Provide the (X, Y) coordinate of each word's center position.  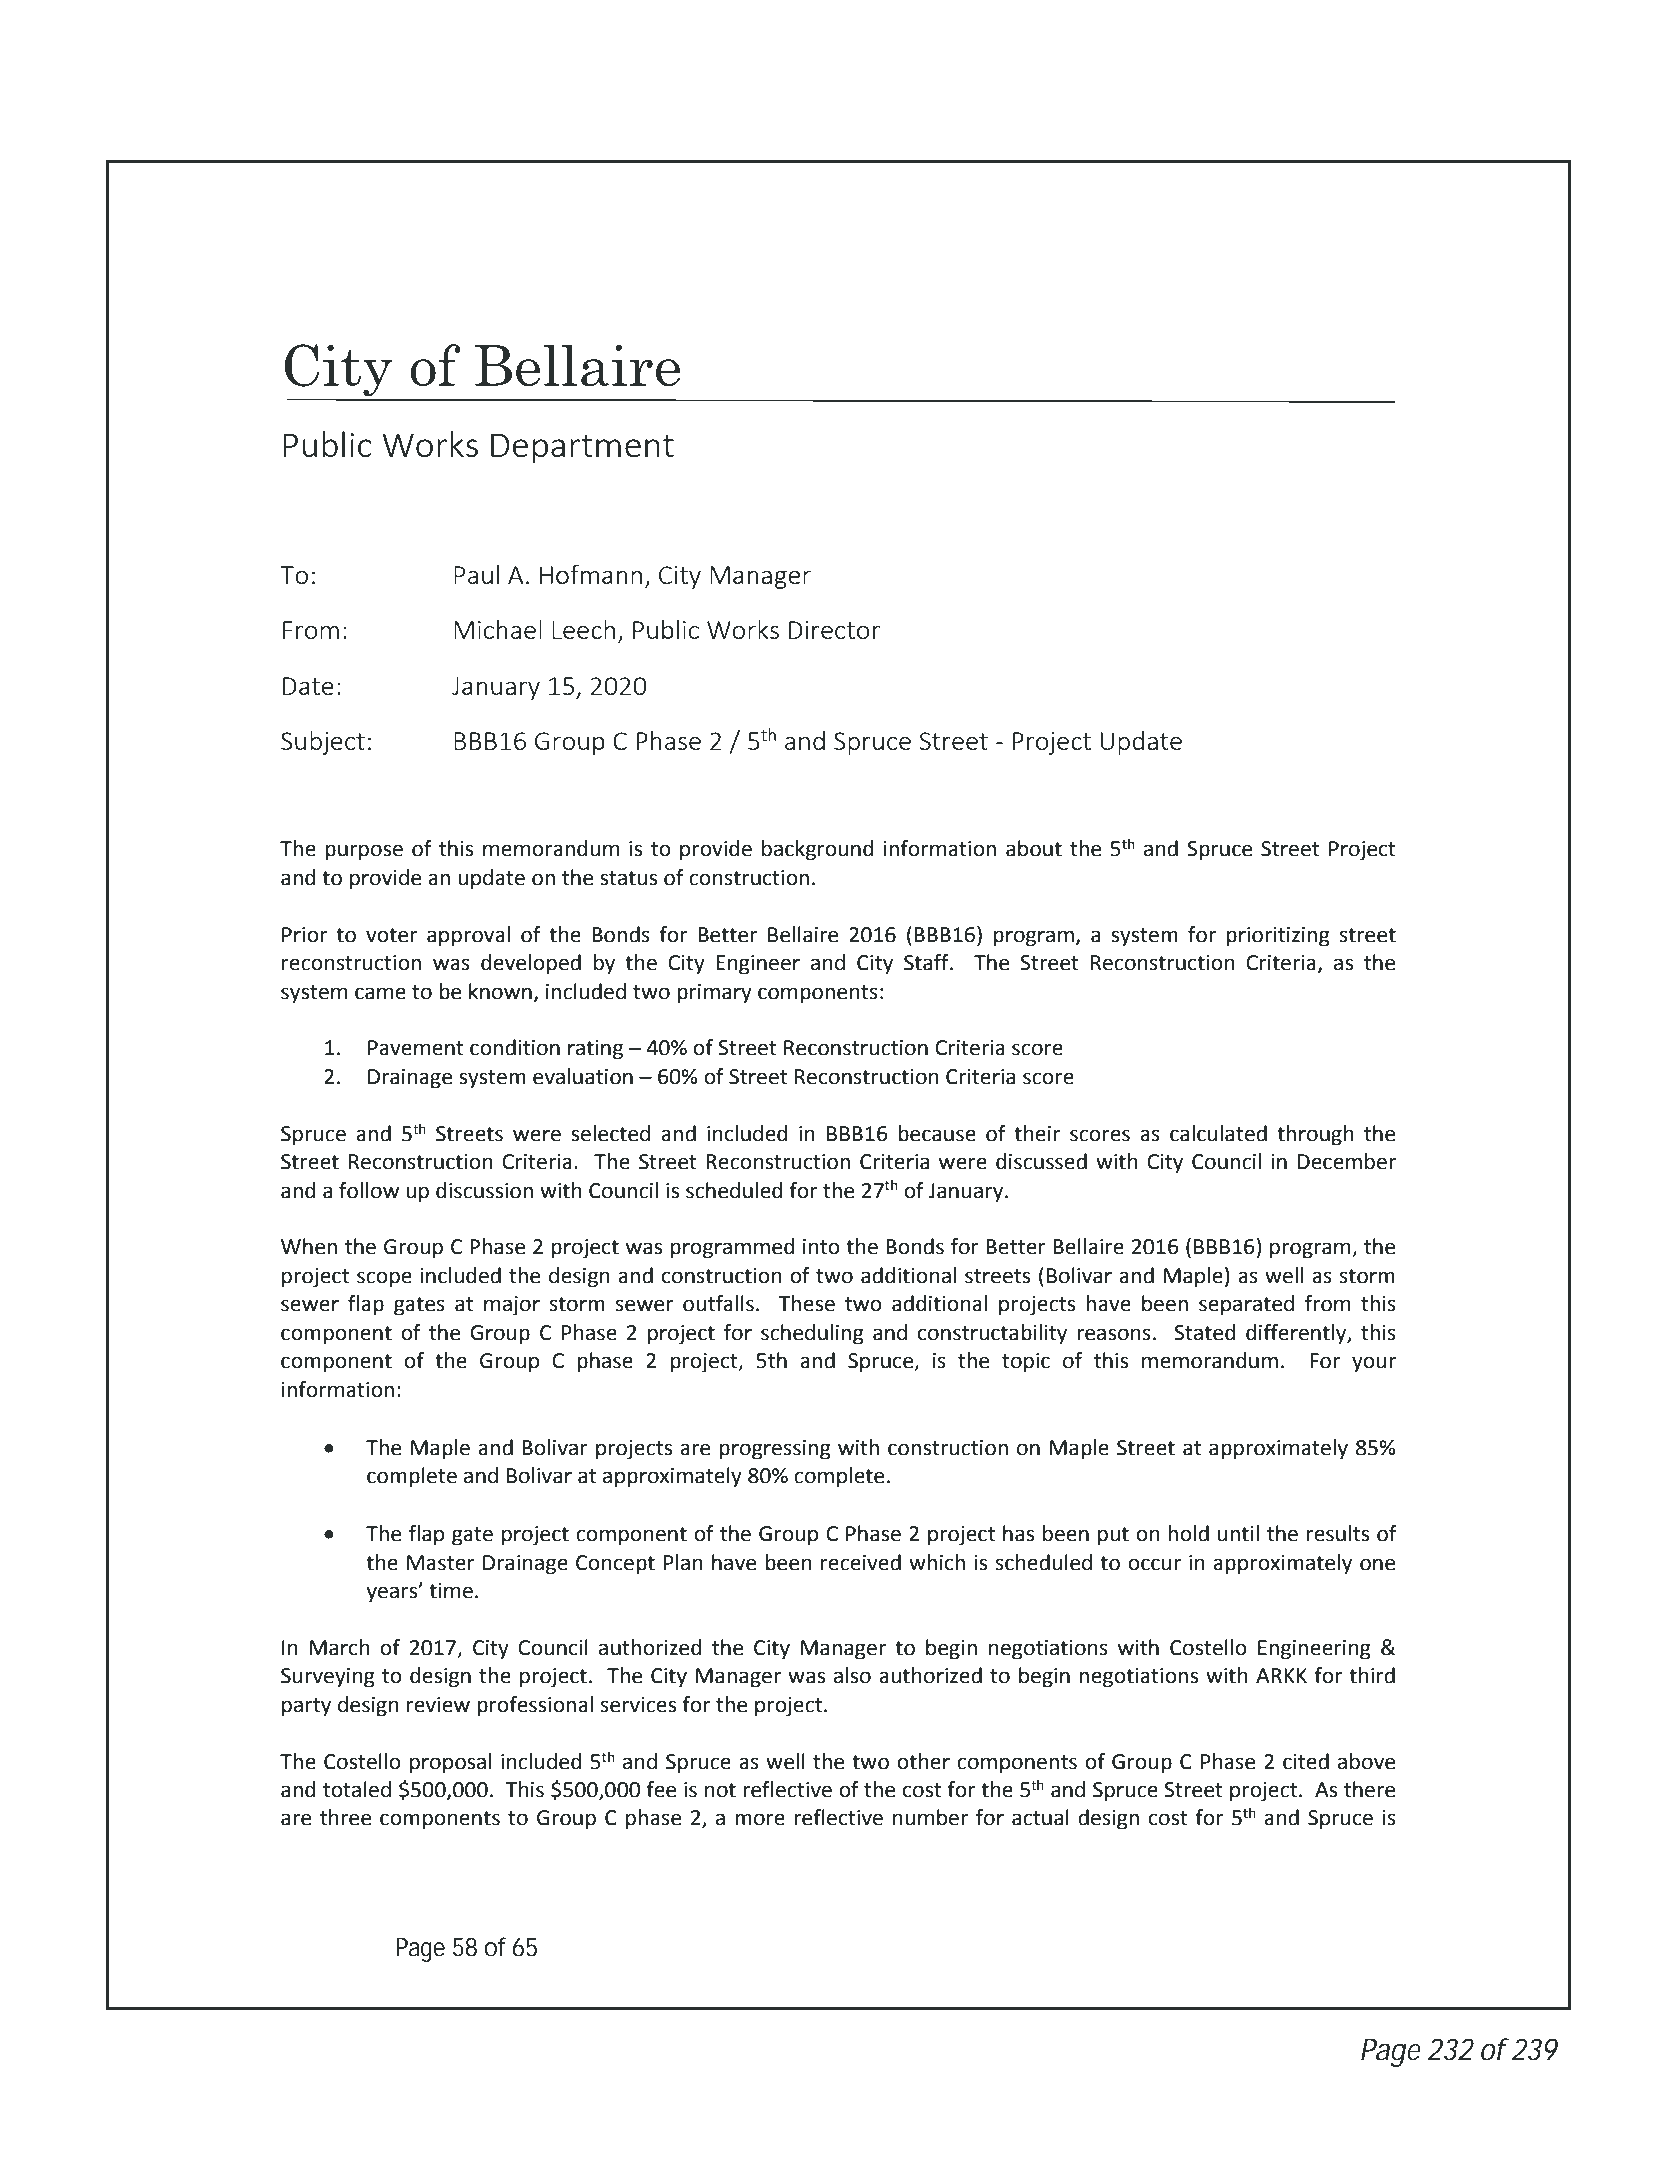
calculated (1218, 1133)
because (937, 1133)
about (1034, 848)
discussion (484, 1190)
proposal (450, 1763)
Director (834, 630)
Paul (476, 574)
